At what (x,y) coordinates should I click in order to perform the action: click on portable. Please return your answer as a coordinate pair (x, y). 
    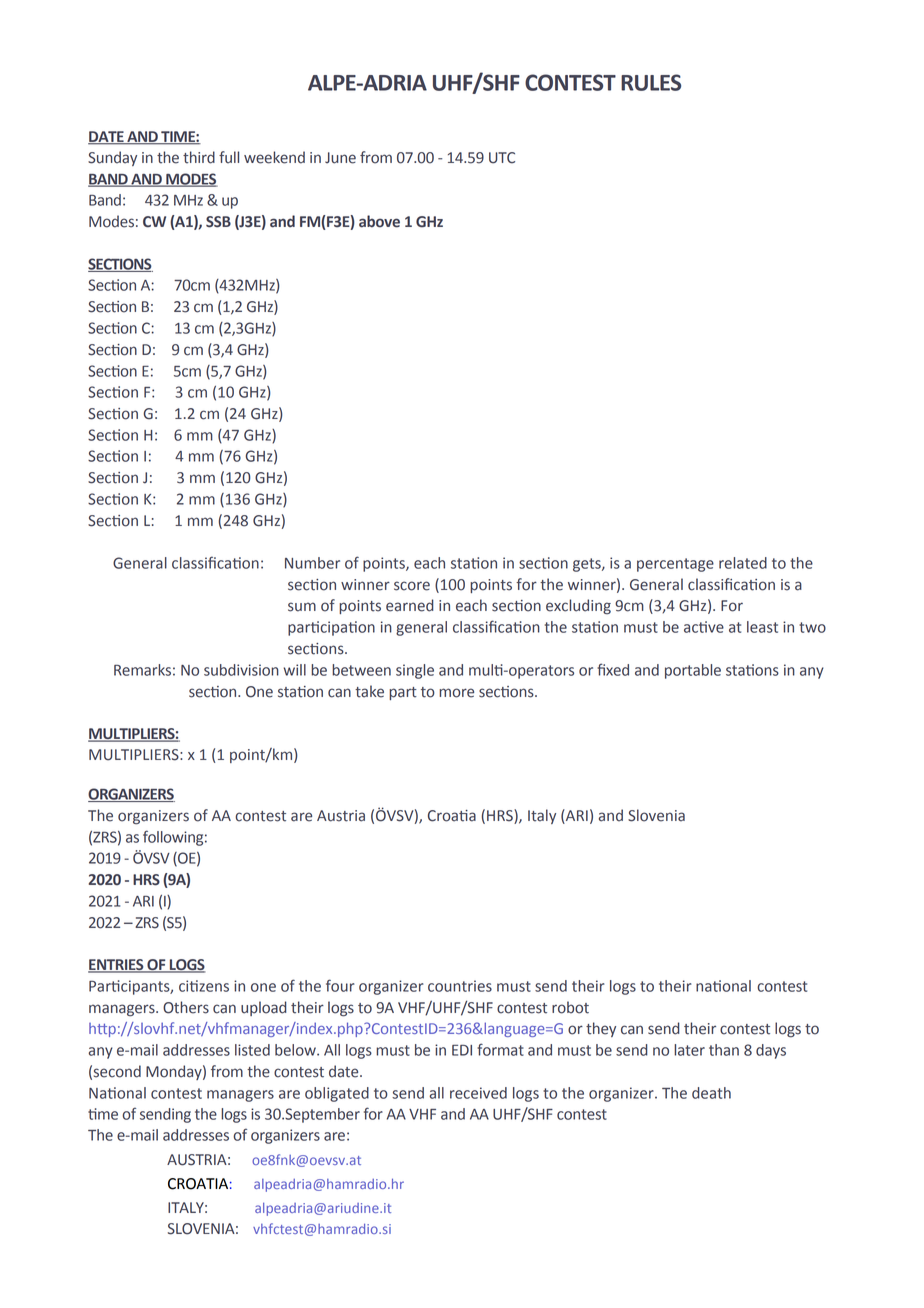
    Looking at the image, I should click on (693, 671).
